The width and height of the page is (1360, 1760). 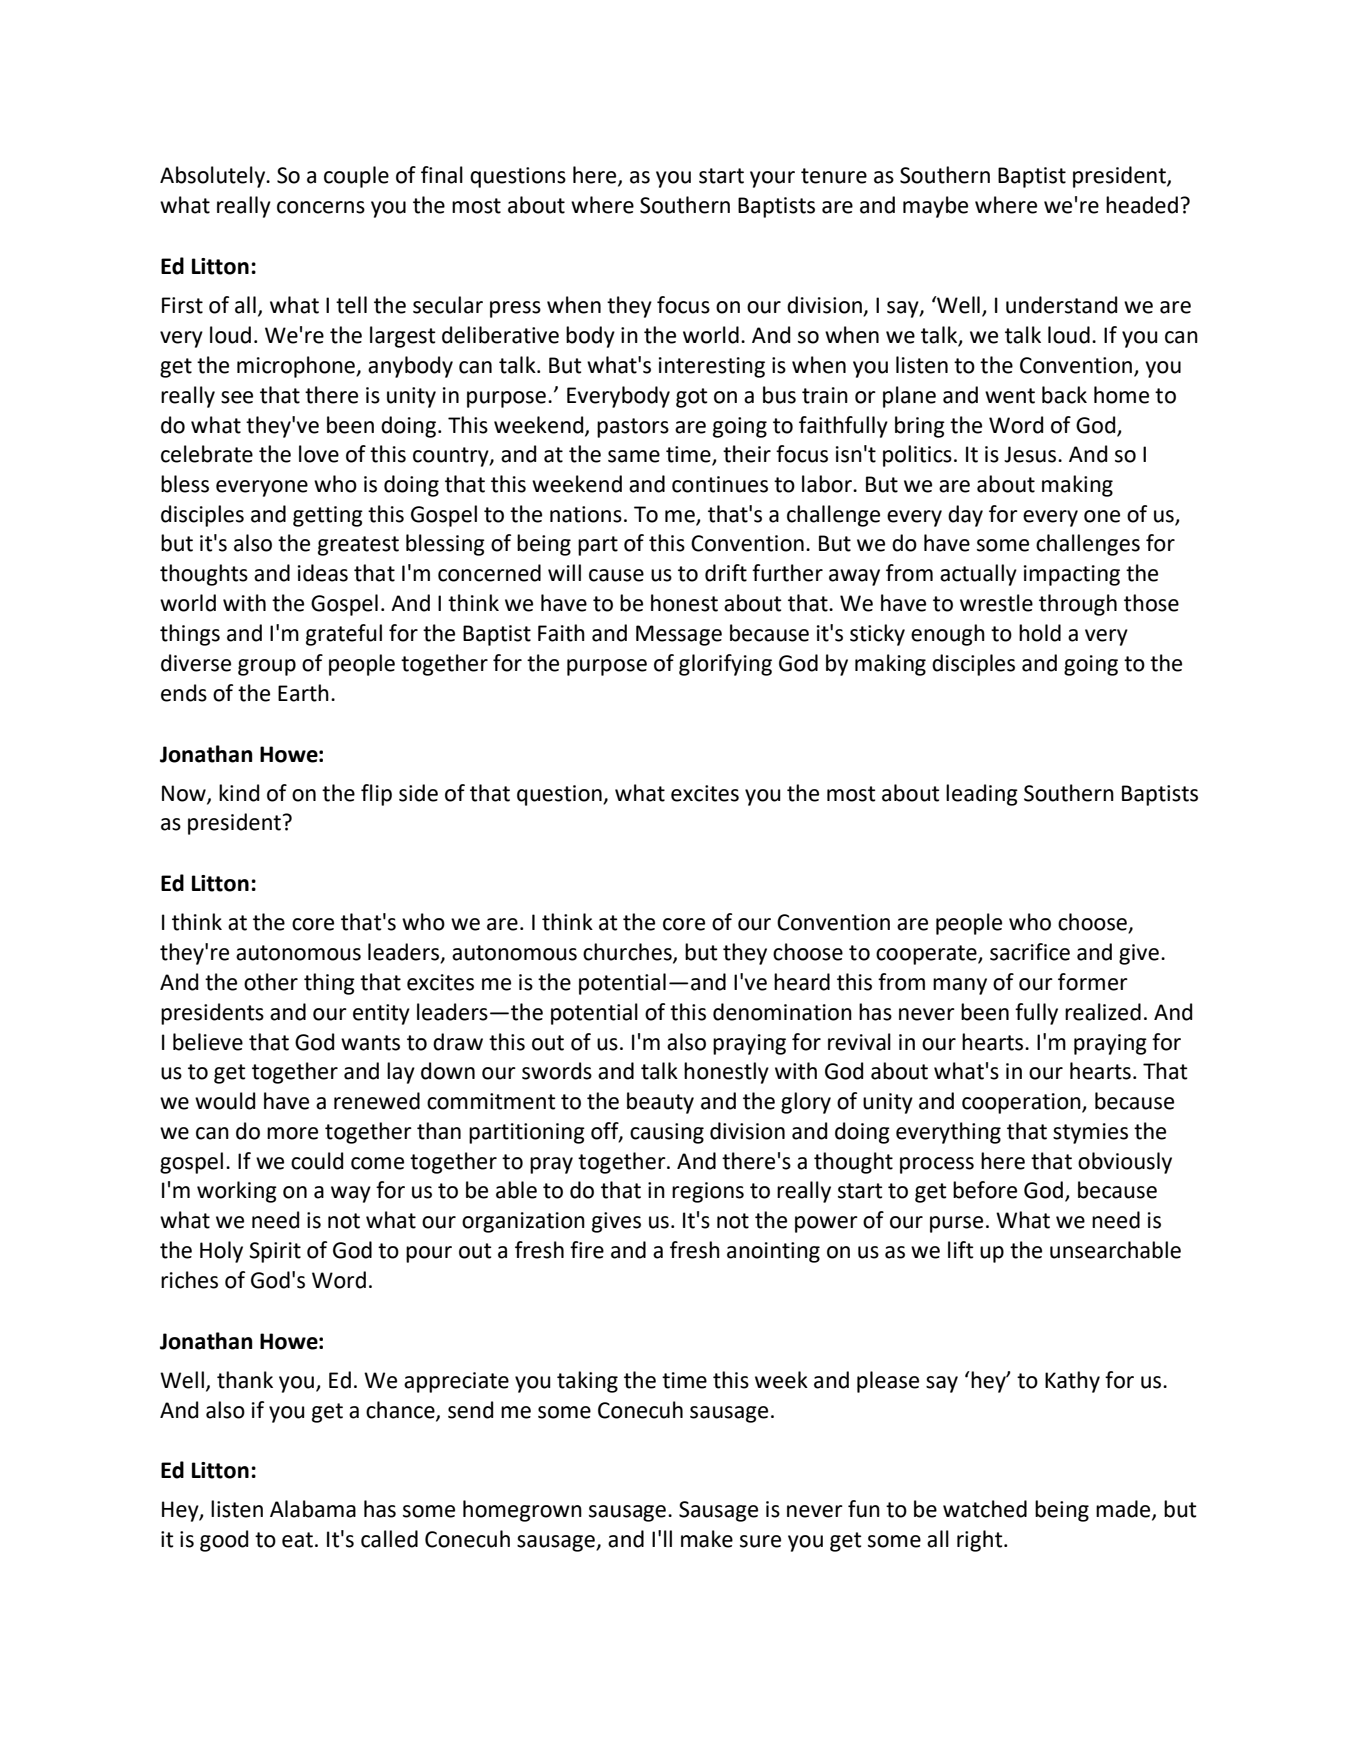 I want to click on drift, so click(x=726, y=573).
